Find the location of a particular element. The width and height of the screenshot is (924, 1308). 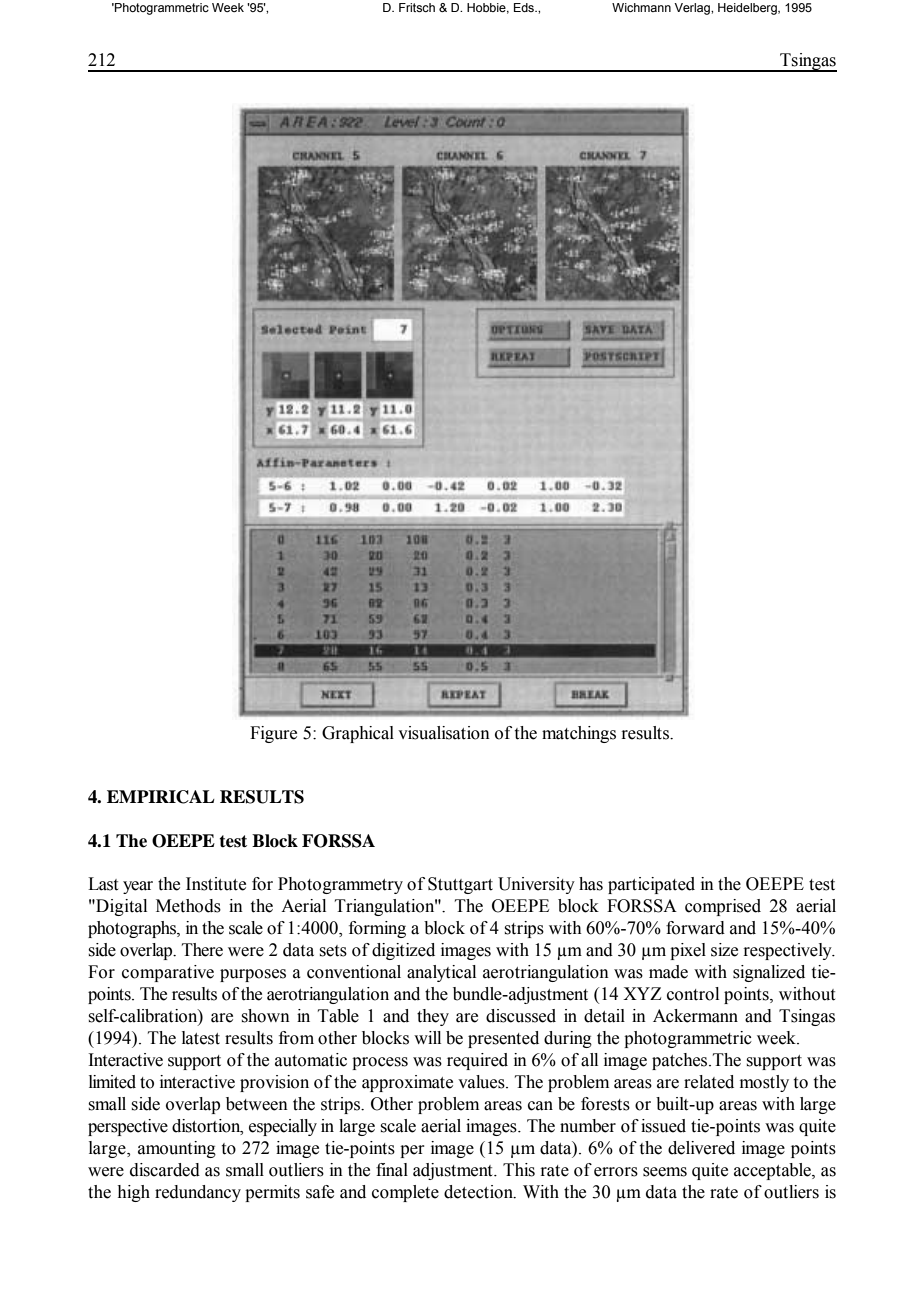

Eds is located at coordinates (525, 7).
